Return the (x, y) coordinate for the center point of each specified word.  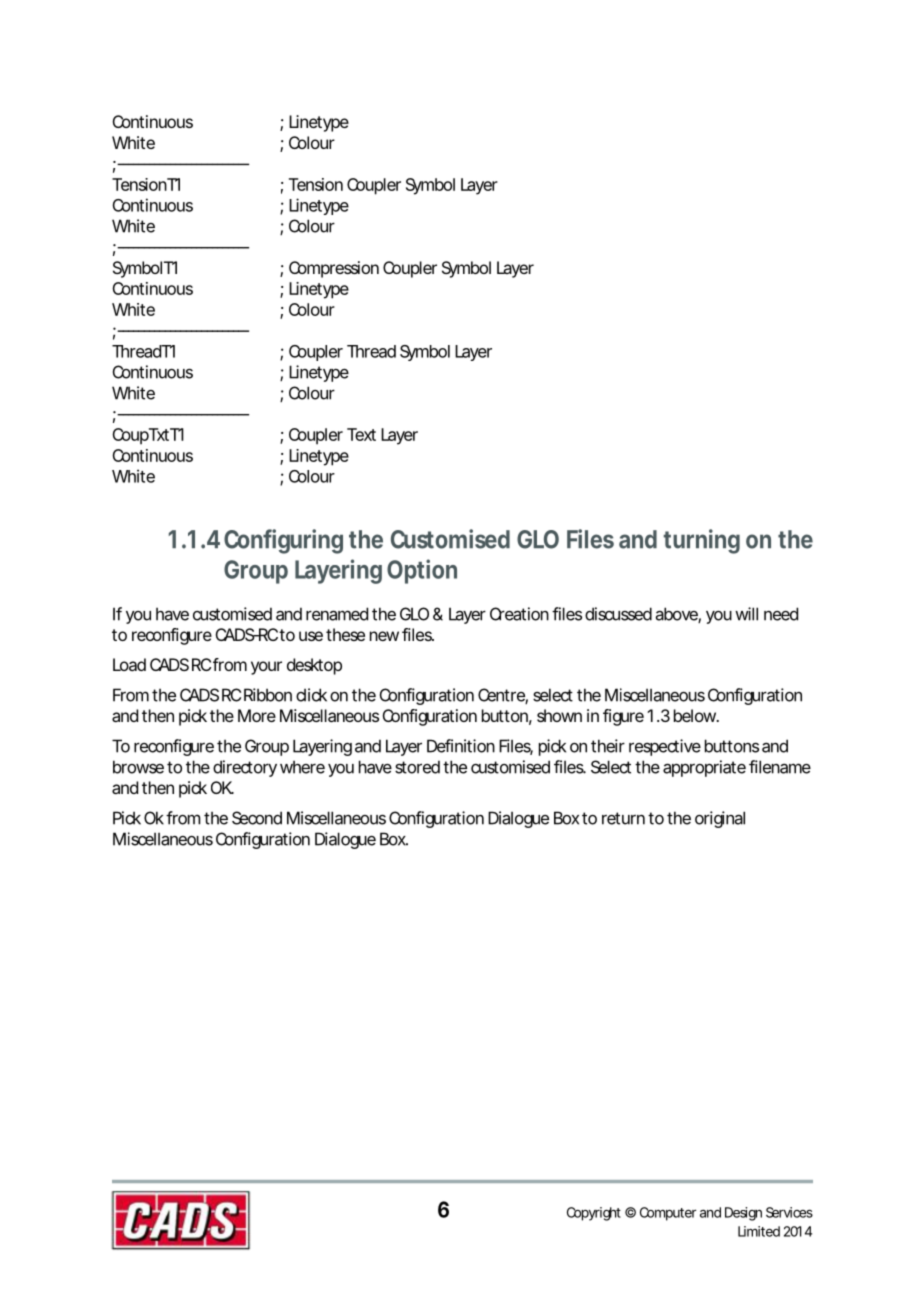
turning (702, 541)
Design (743, 1214)
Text (361, 434)
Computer (668, 1214)
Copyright (594, 1214)
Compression (334, 269)
